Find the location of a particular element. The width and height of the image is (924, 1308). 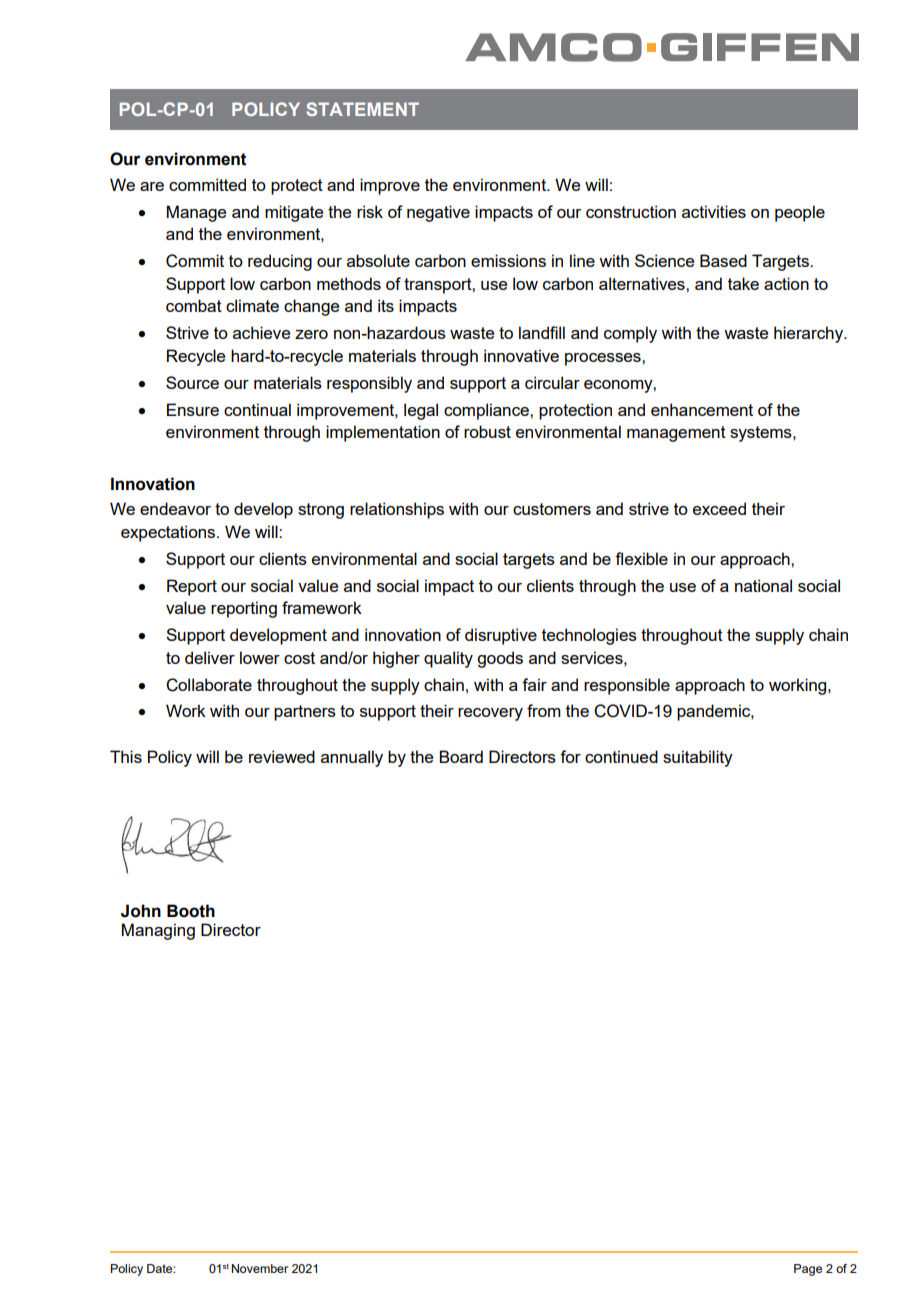

continued is located at coordinates (621, 756).
